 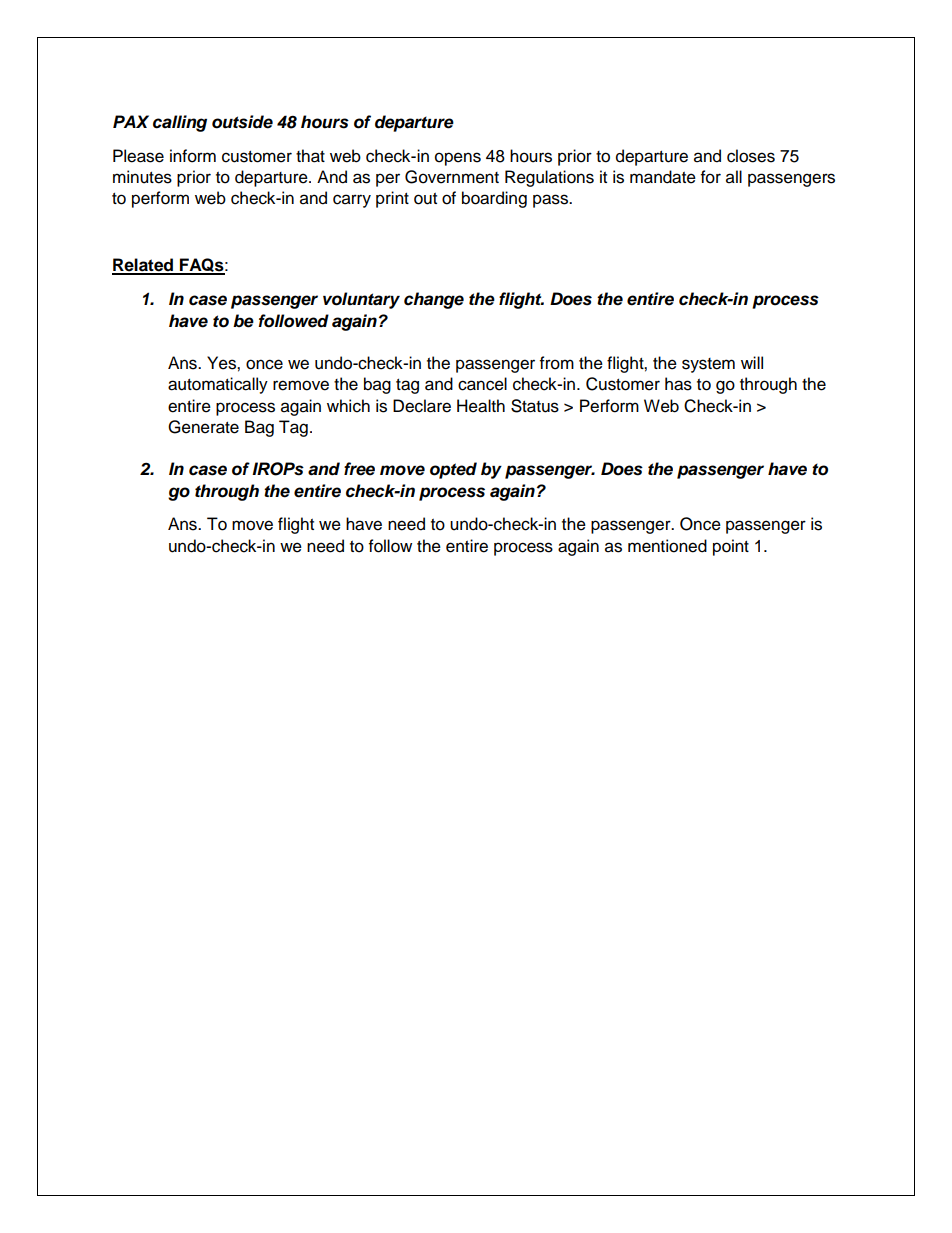 What do you see at coordinates (434, 300) in the screenshot?
I see `change` at bounding box center [434, 300].
